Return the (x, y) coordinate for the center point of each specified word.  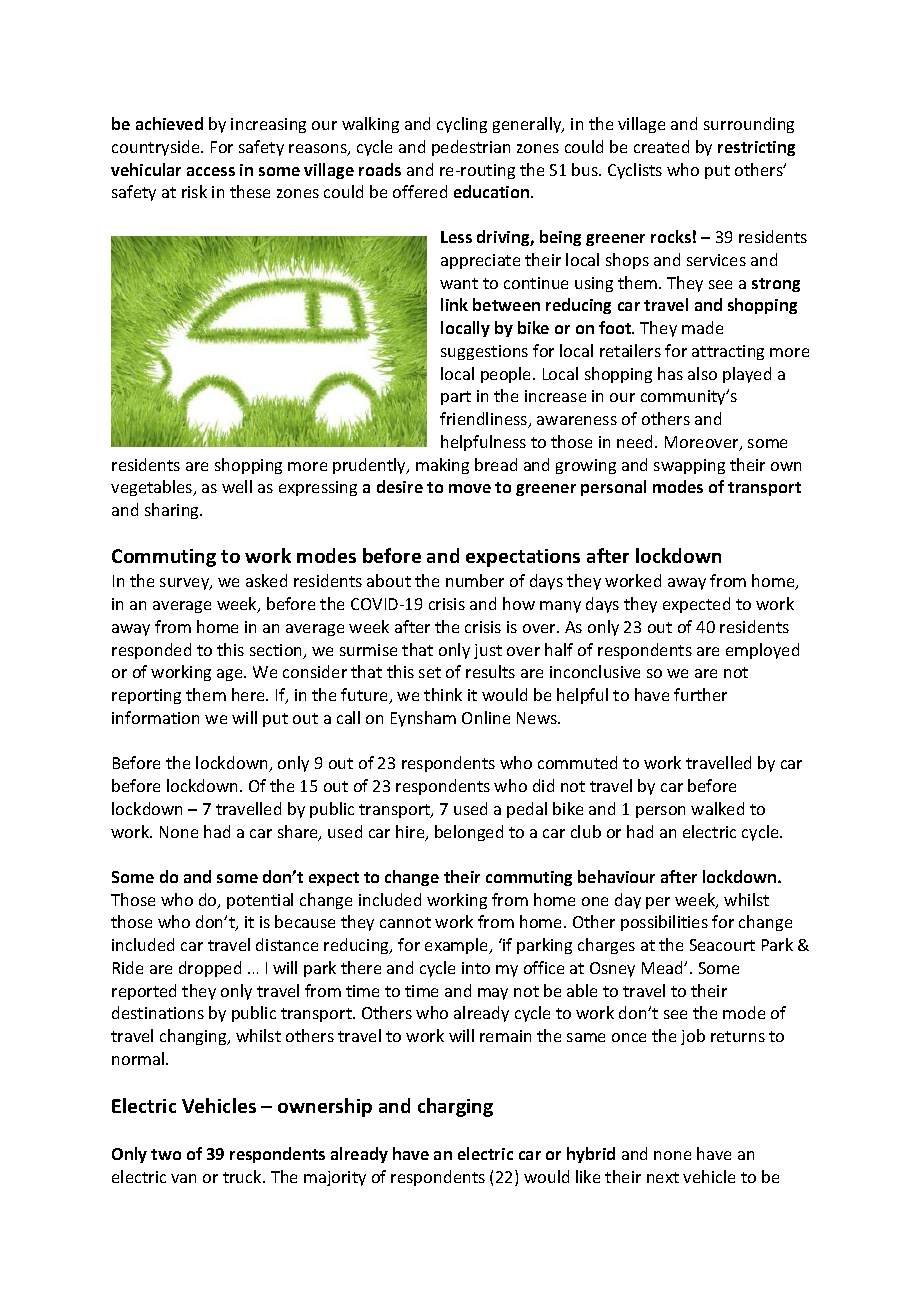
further (700, 694)
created (661, 146)
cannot (405, 922)
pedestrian (471, 148)
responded (151, 651)
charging (455, 1107)
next (663, 1177)
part (456, 398)
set (430, 672)
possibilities (664, 923)
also (702, 373)
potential (260, 901)
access (211, 171)
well (237, 486)
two (166, 1154)
